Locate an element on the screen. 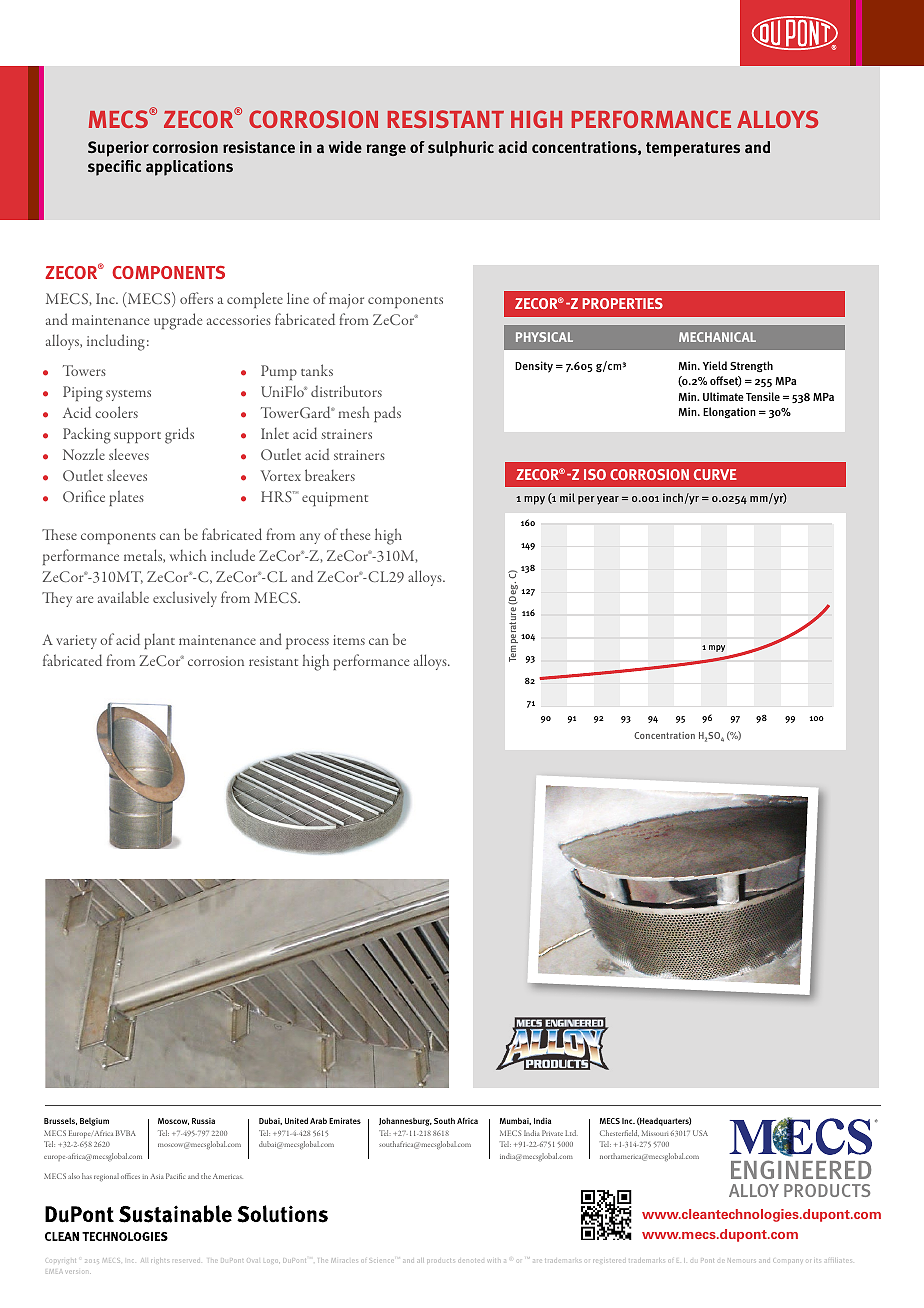 This screenshot has width=924, height=1308. plant is located at coordinates (159, 641).
